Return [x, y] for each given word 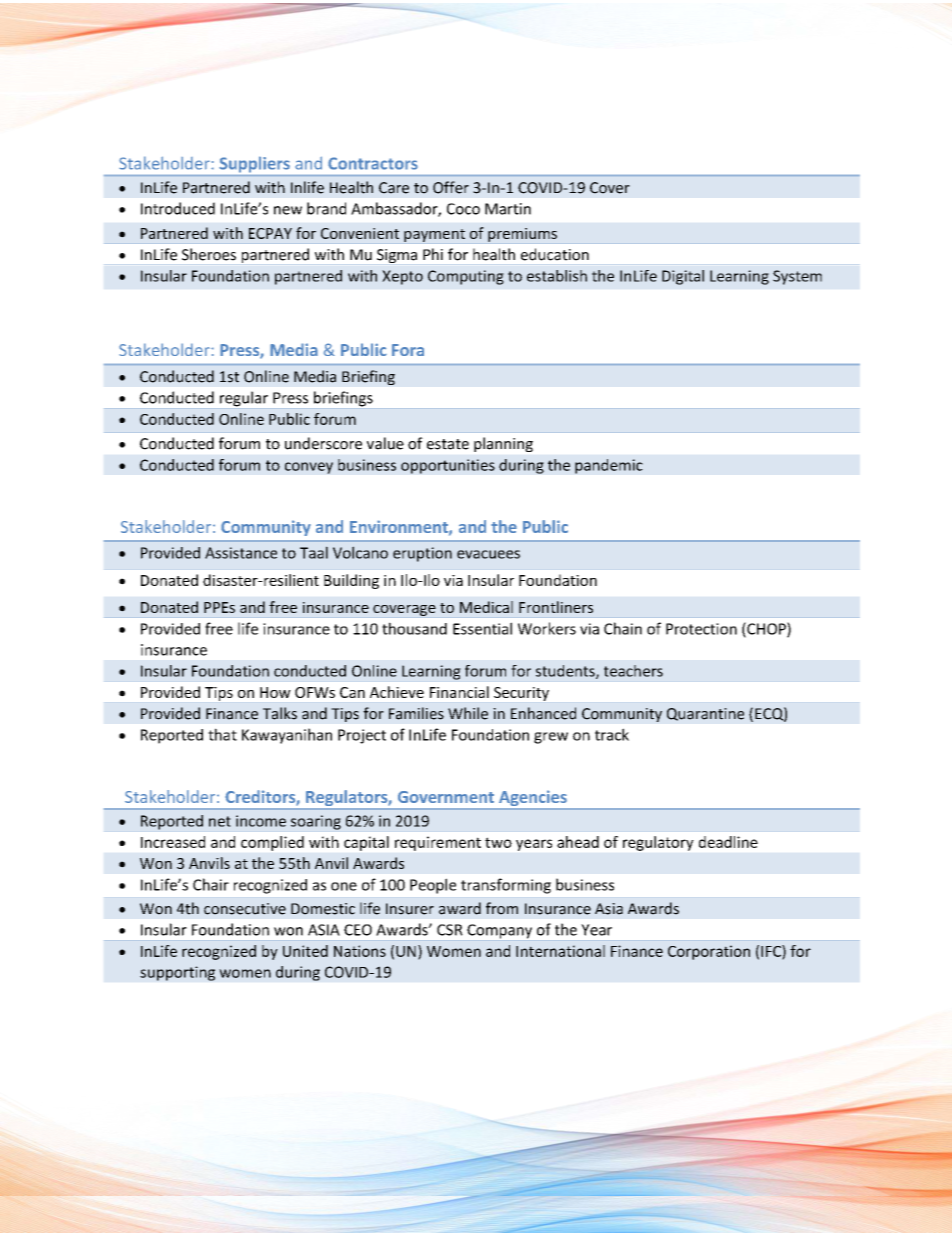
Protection [701, 629]
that [222, 734]
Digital [683, 277]
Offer [451, 187]
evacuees [488, 554]
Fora [408, 350]
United [305, 951]
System [797, 277]
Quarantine [705, 714]
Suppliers [255, 164]
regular [244, 399]
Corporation [709, 952]
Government [446, 797]
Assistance [241, 553]
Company [499, 931]
